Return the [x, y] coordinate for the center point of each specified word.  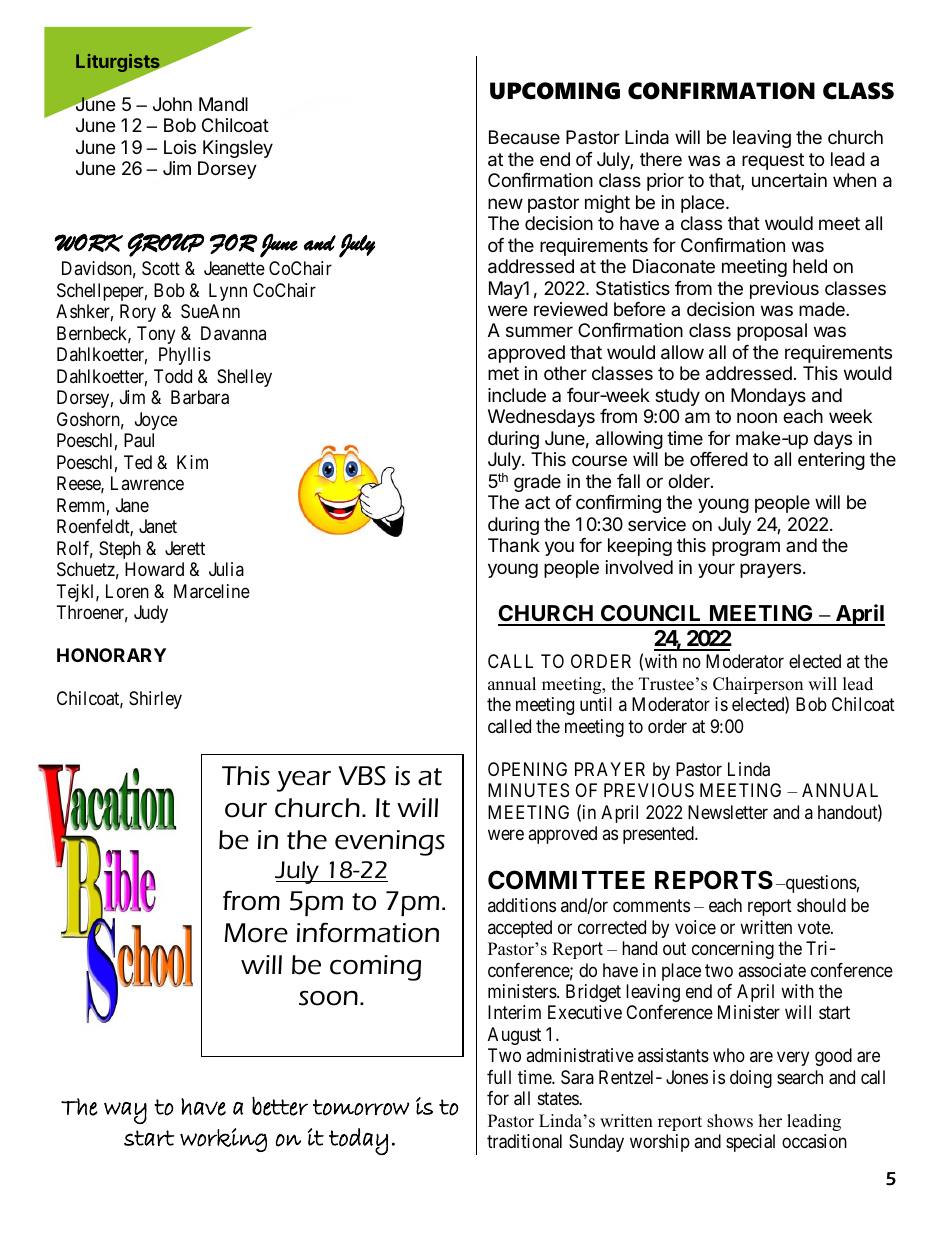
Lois [180, 147]
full [499, 1077]
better [280, 1106]
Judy [151, 614]
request [773, 161]
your [716, 570]
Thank [514, 545]
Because [524, 137]
